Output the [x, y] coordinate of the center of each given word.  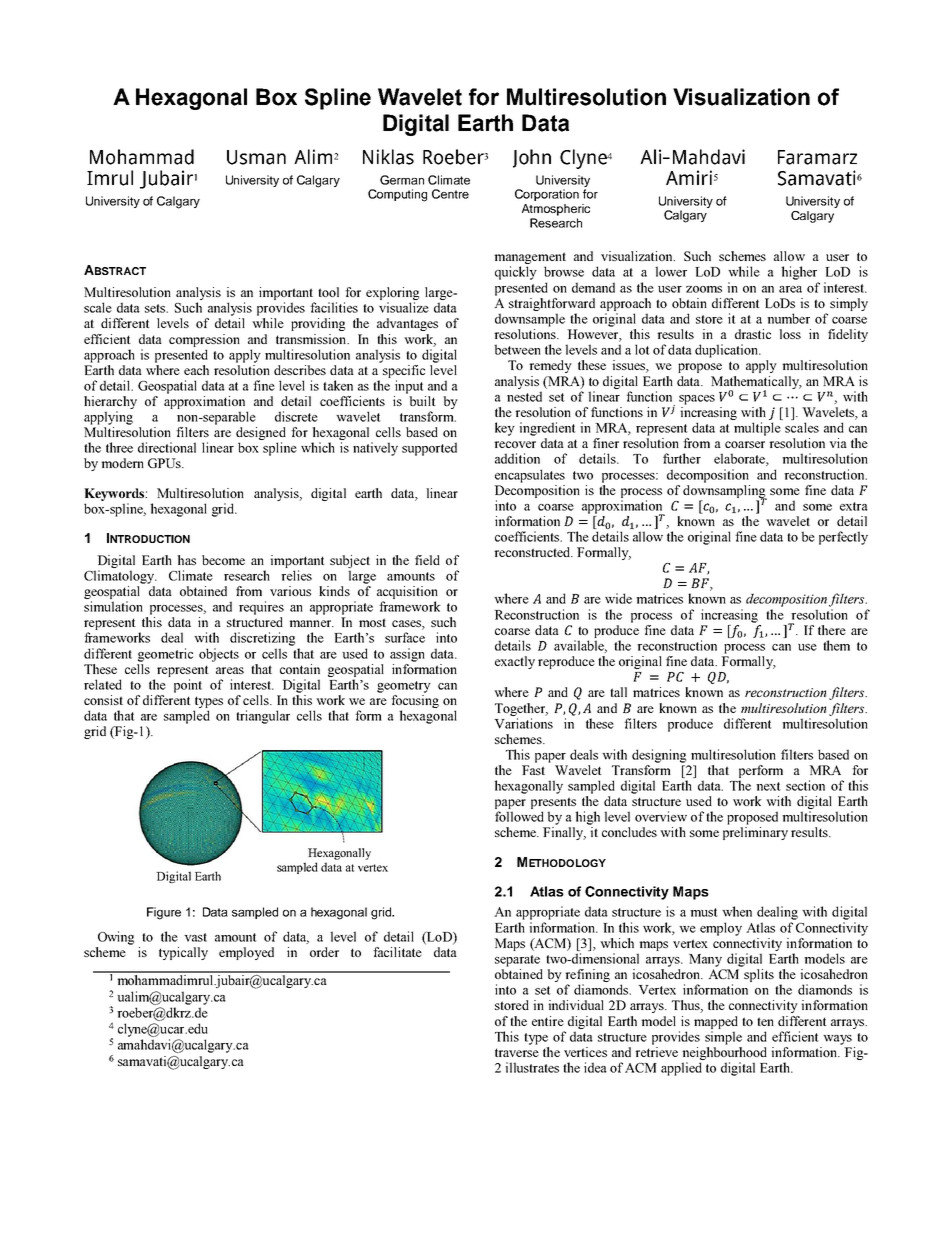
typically [183, 953]
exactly [515, 662]
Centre [450, 194]
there [832, 630]
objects [219, 655]
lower [671, 271]
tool [328, 292]
